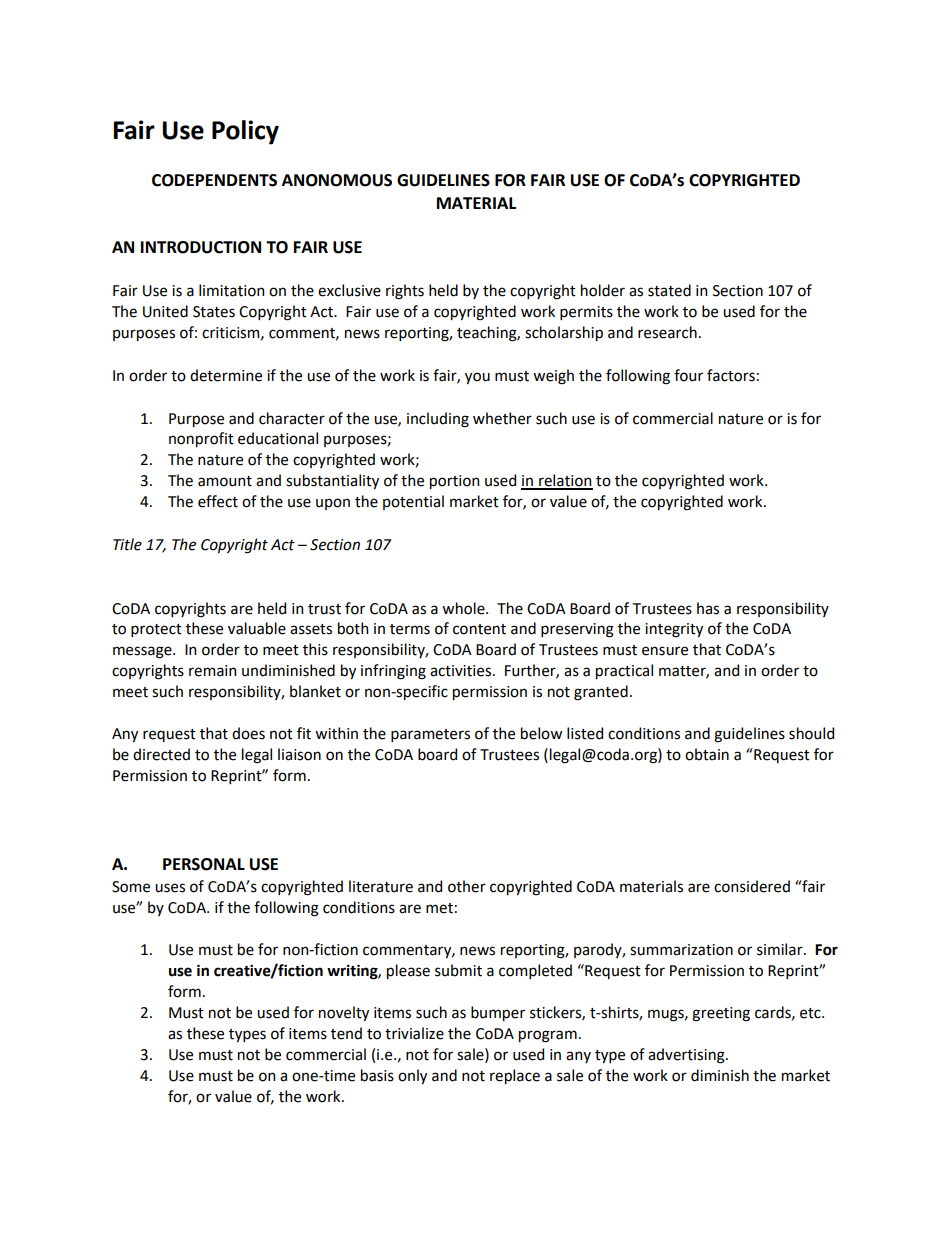 The height and width of the screenshot is (1233, 952). What do you see at coordinates (245, 132) in the screenshot?
I see `Policy` at bounding box center [245, 132].
